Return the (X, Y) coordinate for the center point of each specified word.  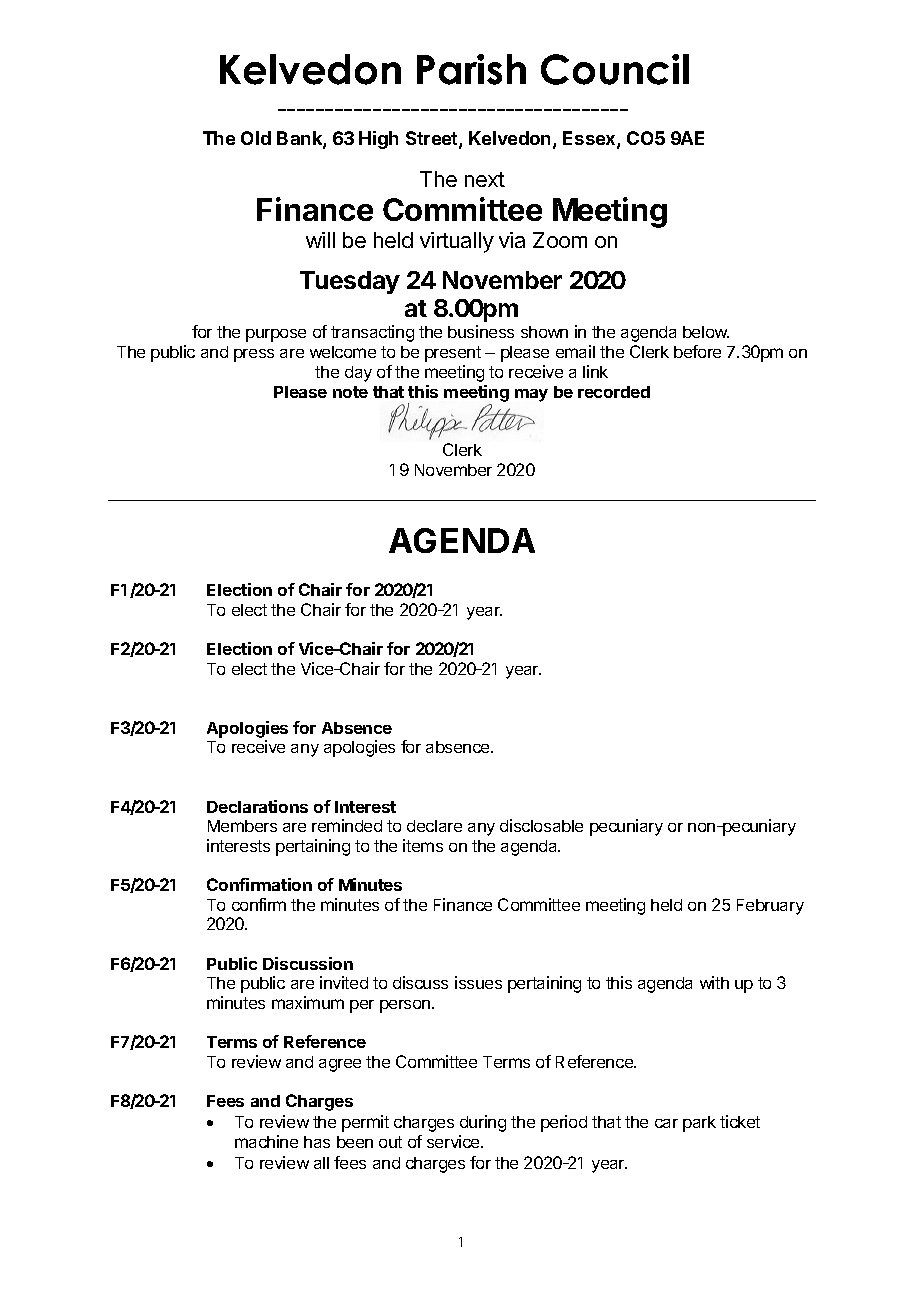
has (317, 1142)
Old (256, 138)
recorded (614, 392)
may (531, 395)
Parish (471, 69)
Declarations (257, 806)
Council (615, 69)
